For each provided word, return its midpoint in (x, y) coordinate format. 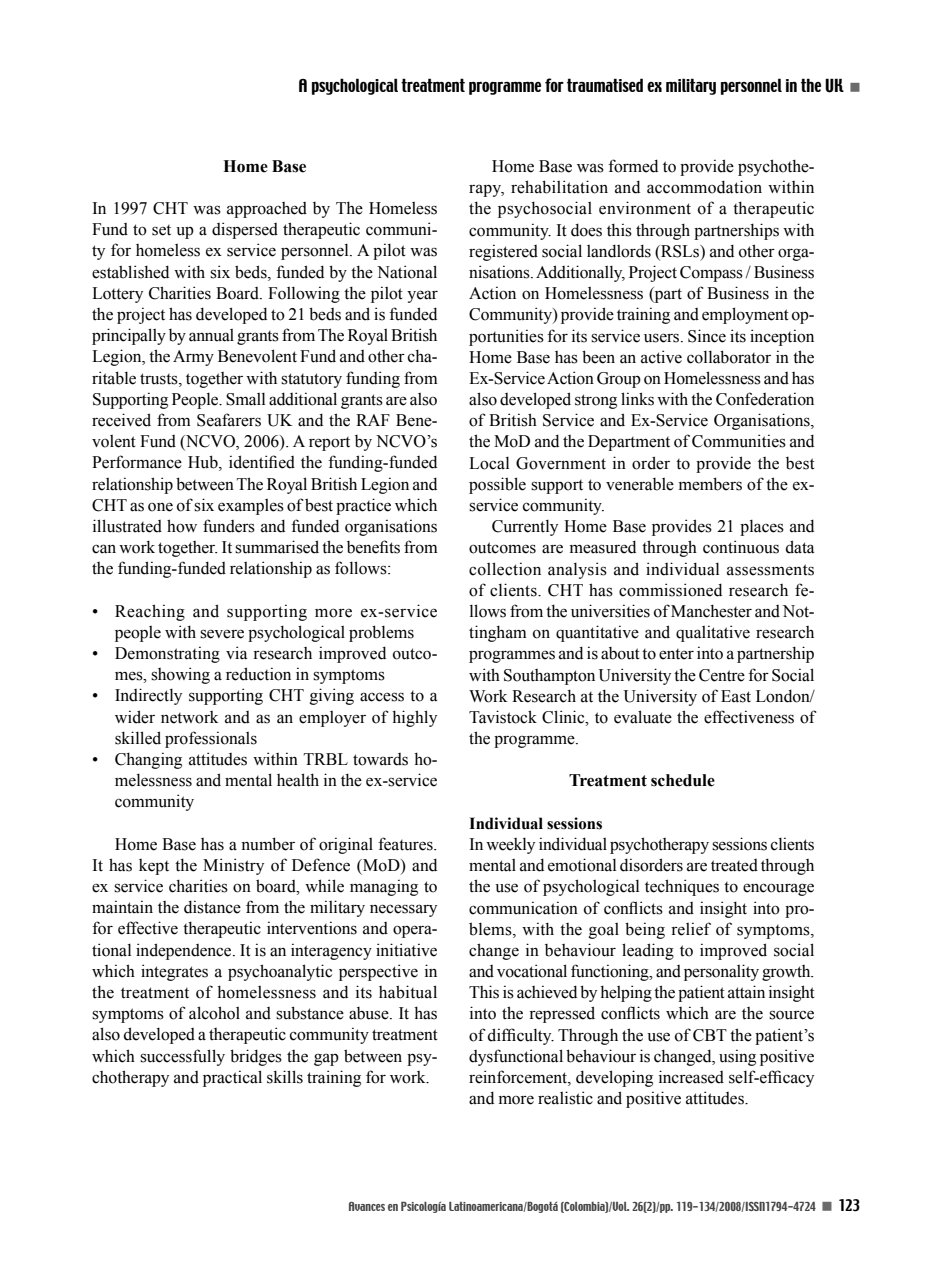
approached (267, 210)
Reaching (150, 612)
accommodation (704, 187)
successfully (182, 1057)
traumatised (605, 85)
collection (505, 569)
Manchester (711, 611)
